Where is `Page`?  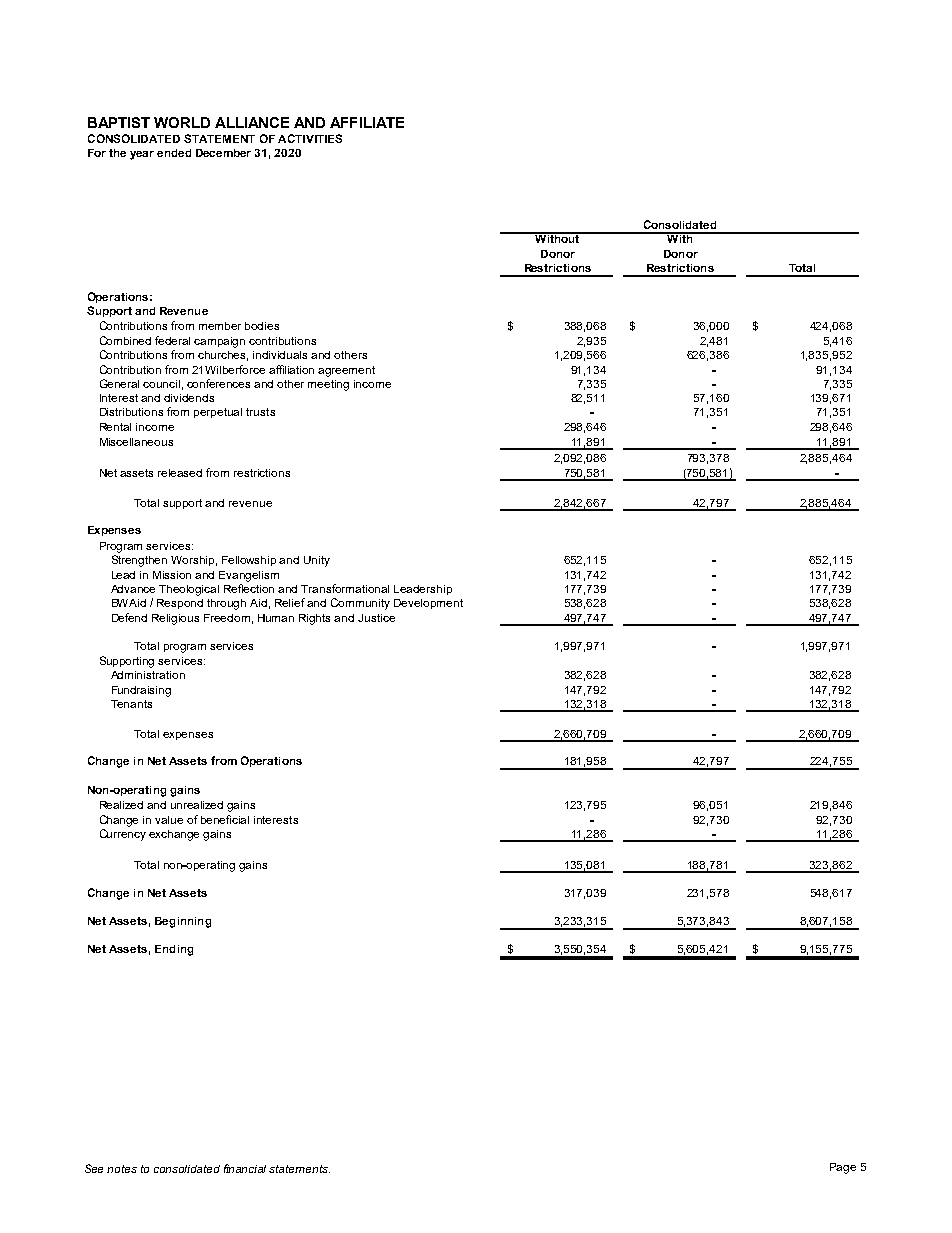 Page is located at coordinates (843, 1168).
